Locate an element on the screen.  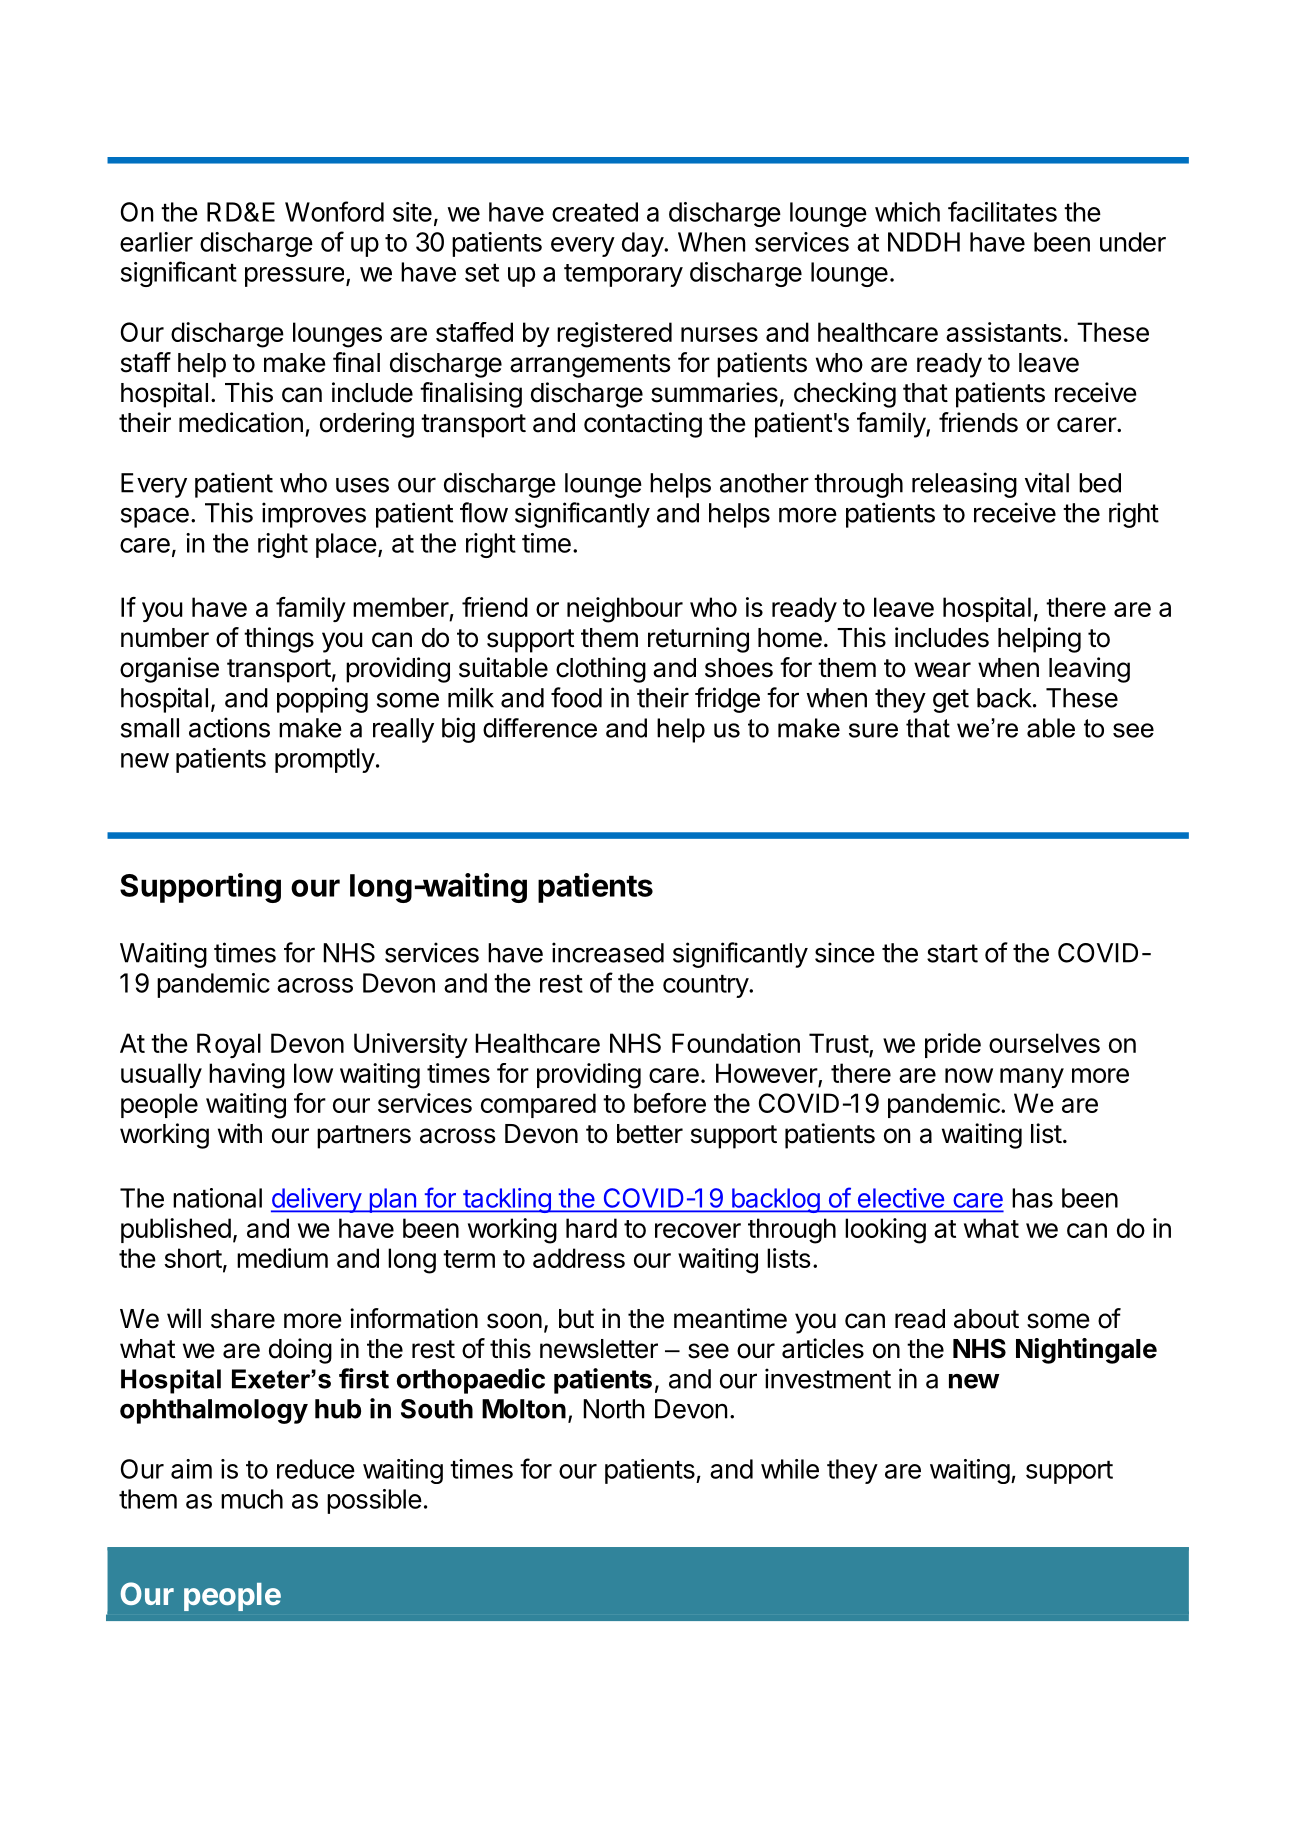
reduce is located at coordinates (316, 1469).
